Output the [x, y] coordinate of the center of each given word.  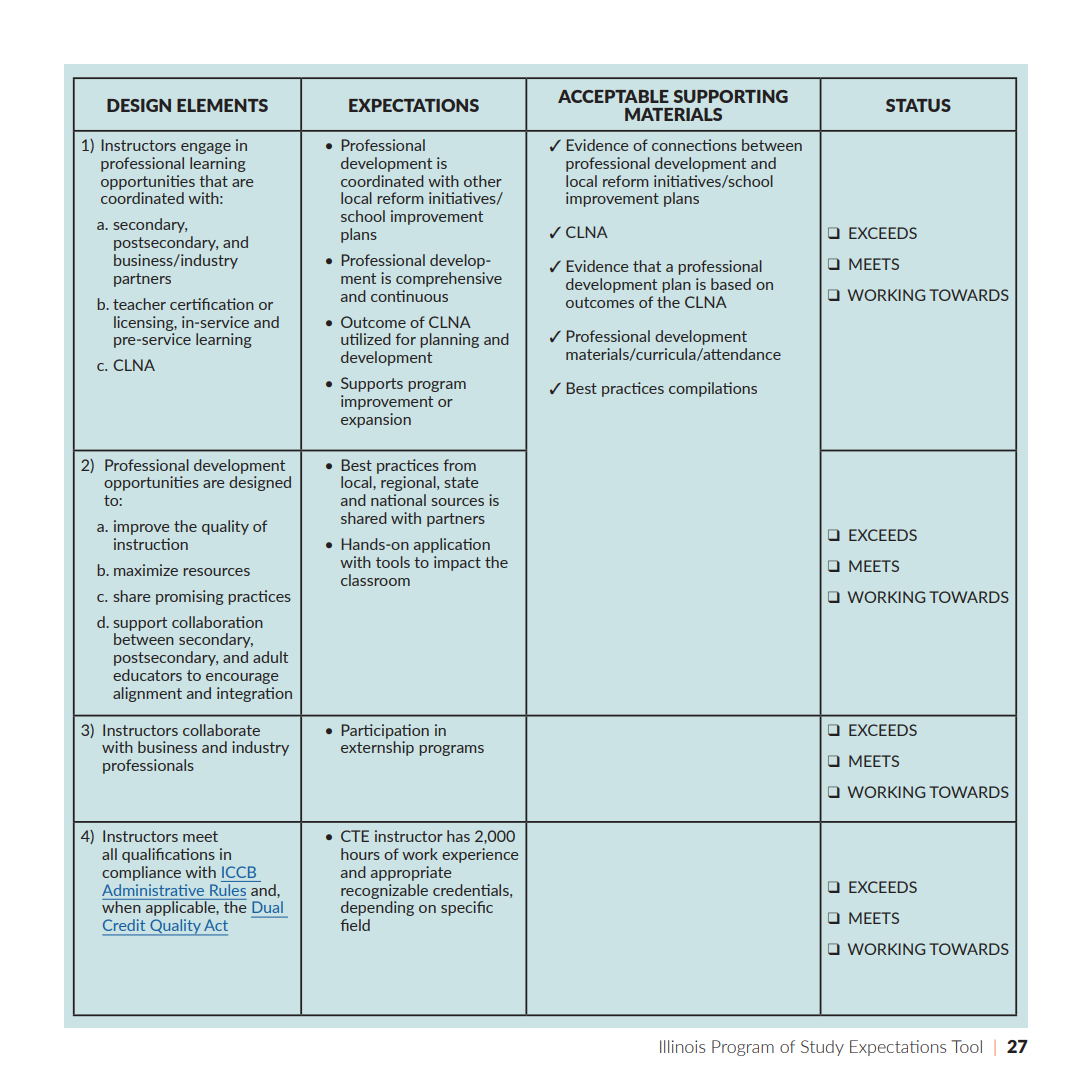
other [483, 181]
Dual [268, 907]
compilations [713, 389]
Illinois [682, 1046]
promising [189, 597]
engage [206, 148]
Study [822, 1048]
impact [457, 563]
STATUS [918, 105]
